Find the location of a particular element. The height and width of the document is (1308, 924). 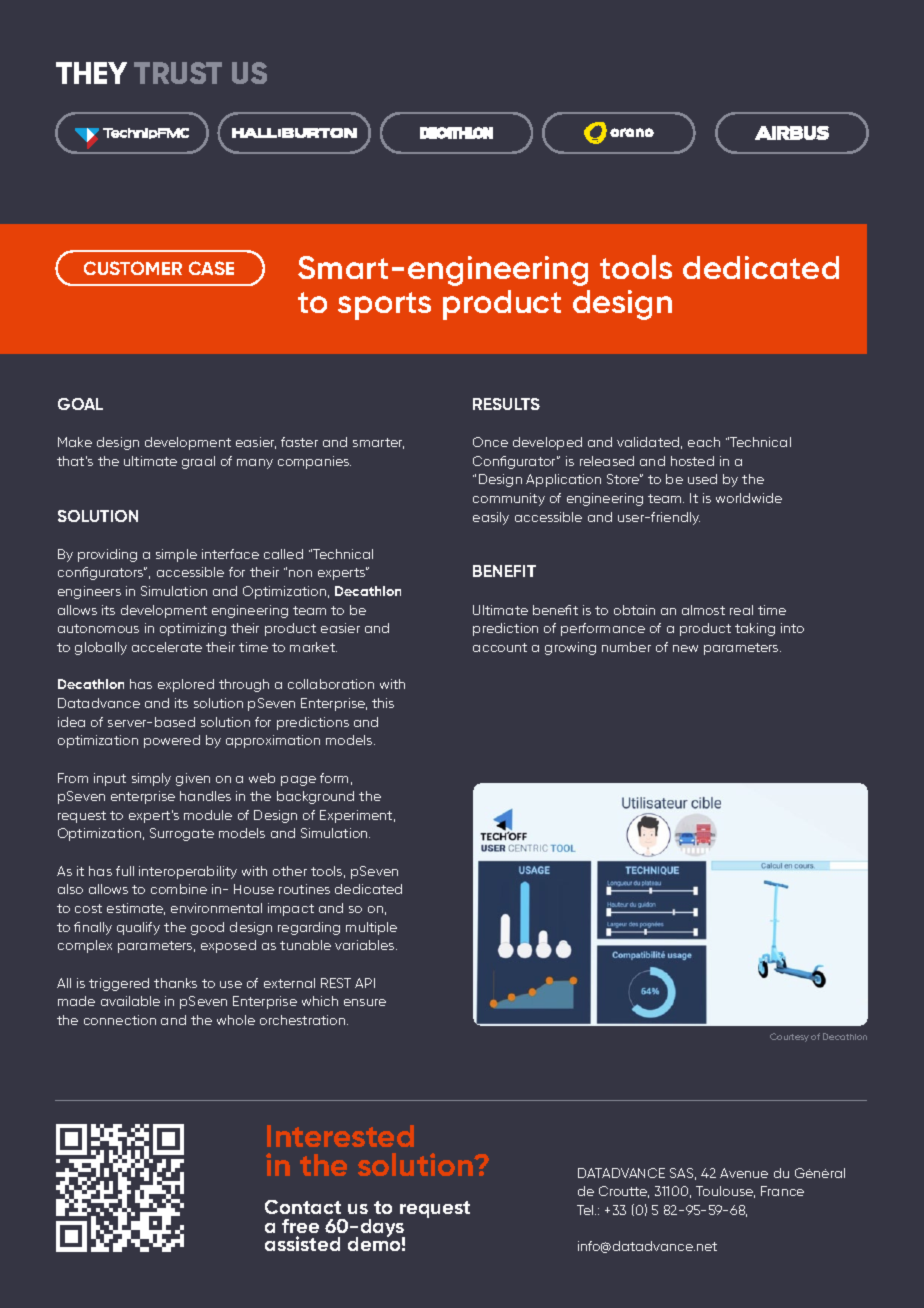

TRUST is located at coordinates (178, 73).
